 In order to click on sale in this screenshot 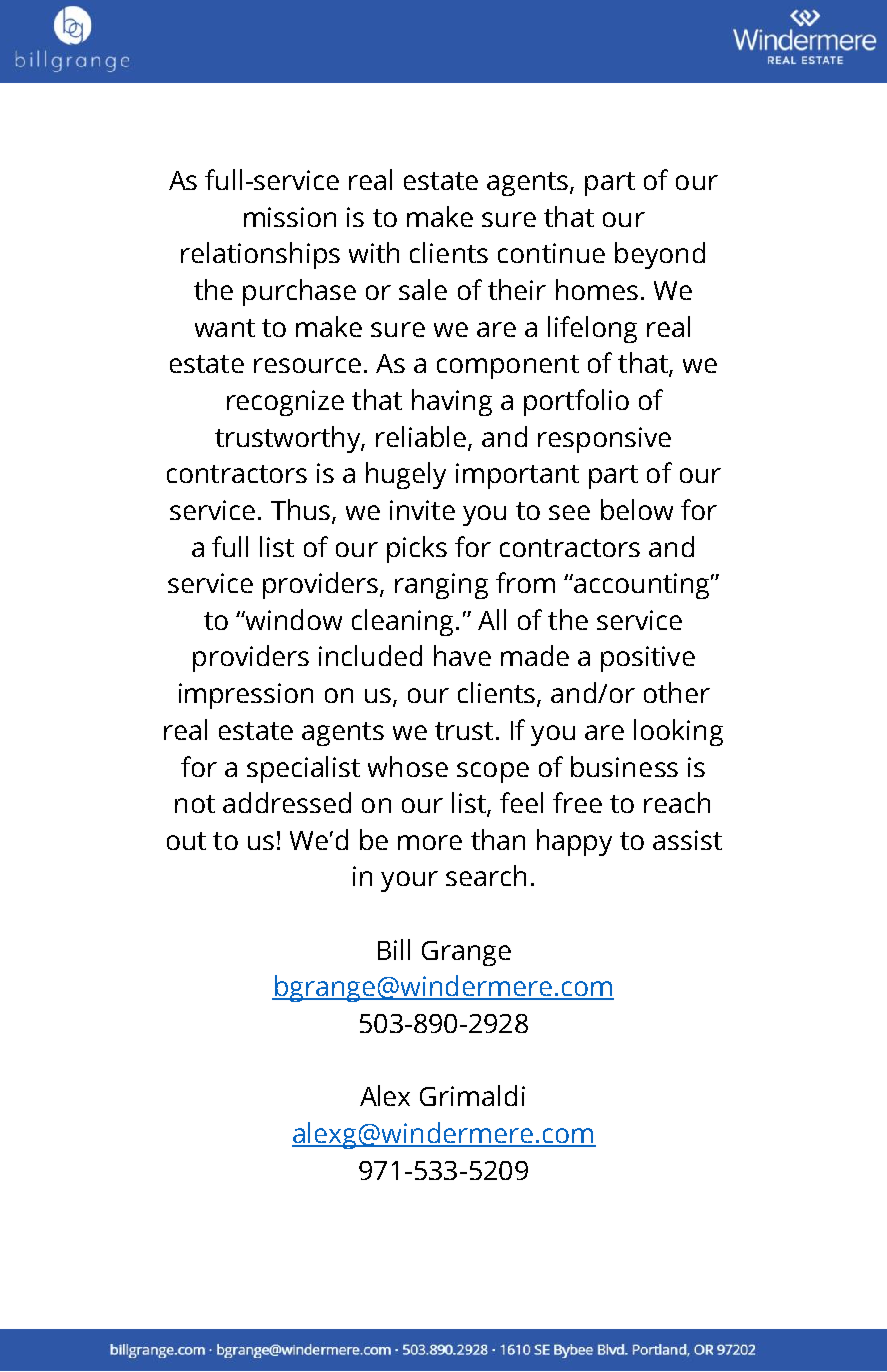, I will do `click(423, 289)`.
